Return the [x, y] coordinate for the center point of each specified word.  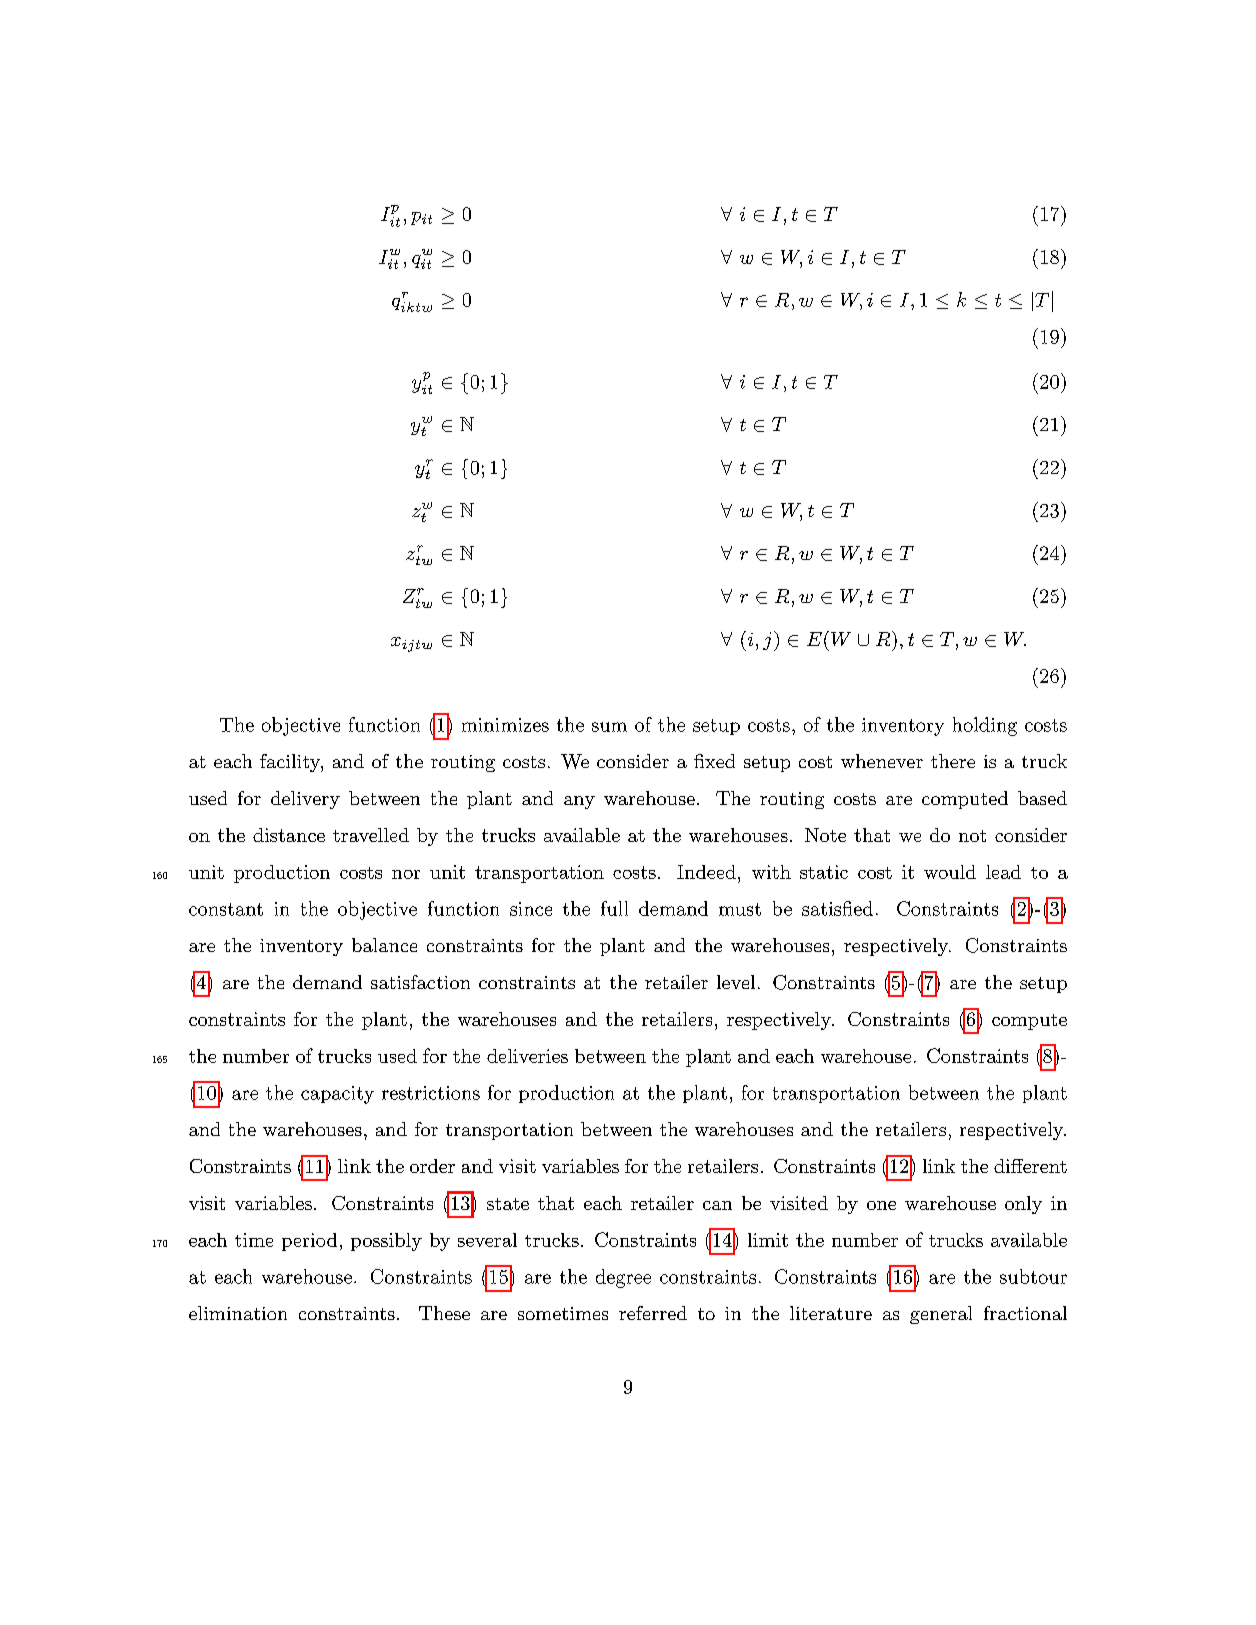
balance [384, 945]
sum [609, 727]
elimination [238, 1313]
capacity [337, 1095]
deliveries [527, 1056]
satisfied [837, 908]
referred [653, 1313]
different [1030, 1166]
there [953, 761]
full [614, 908]
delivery [305, 800]
